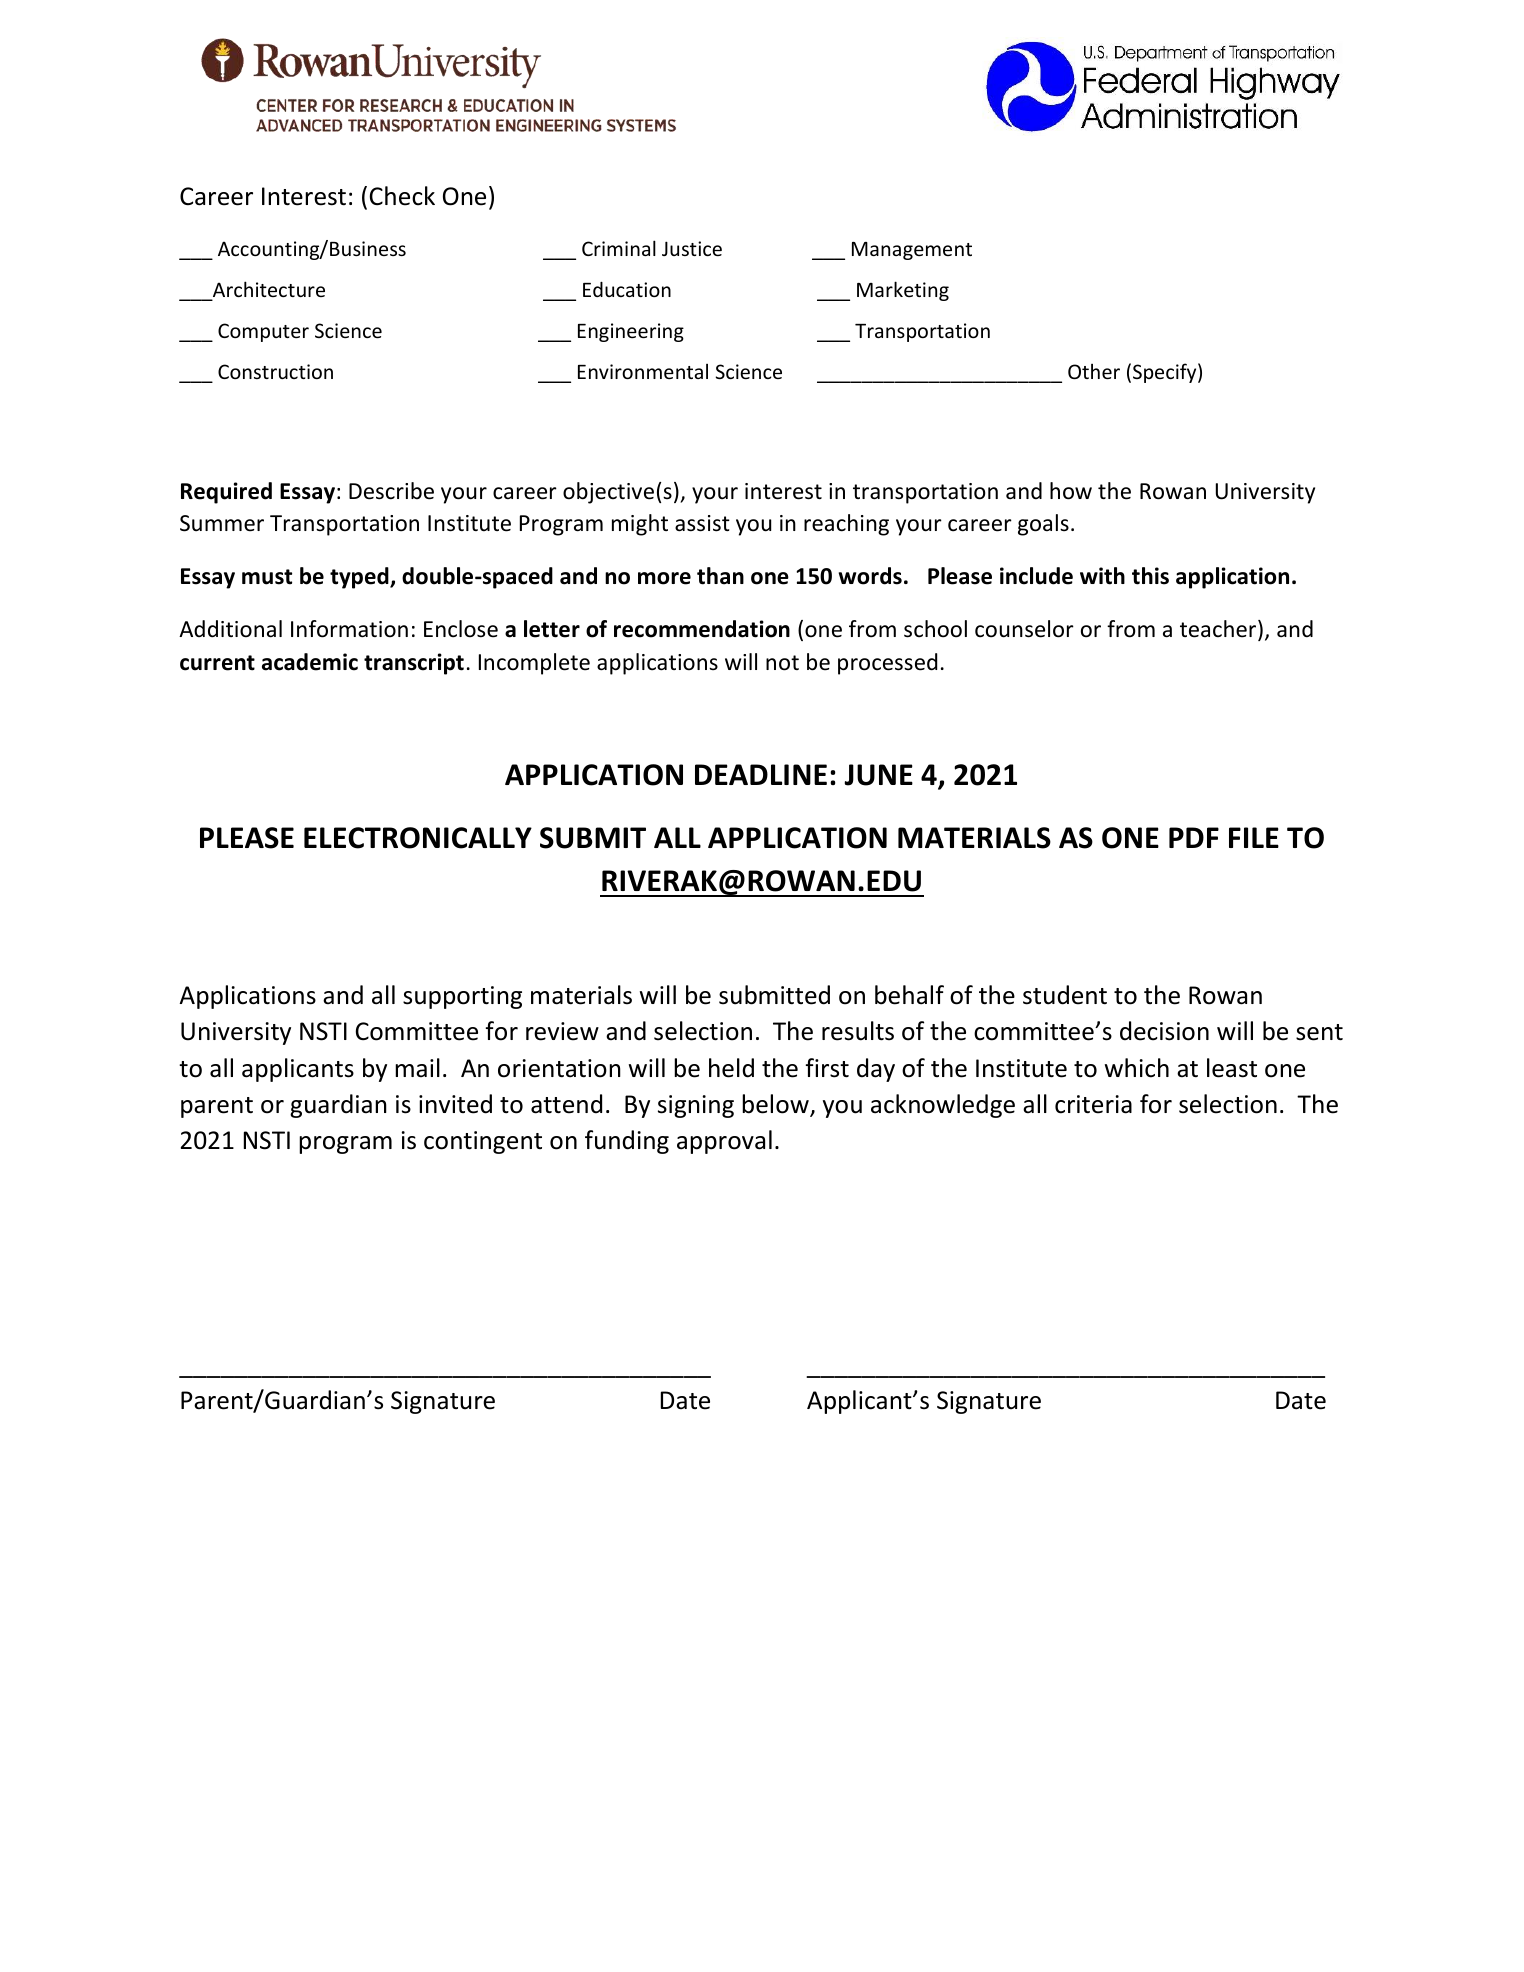  What do you see at coordinates (1219, 630) in the screenshot?
I see `teacher` at bounding box center [1219, 630].
